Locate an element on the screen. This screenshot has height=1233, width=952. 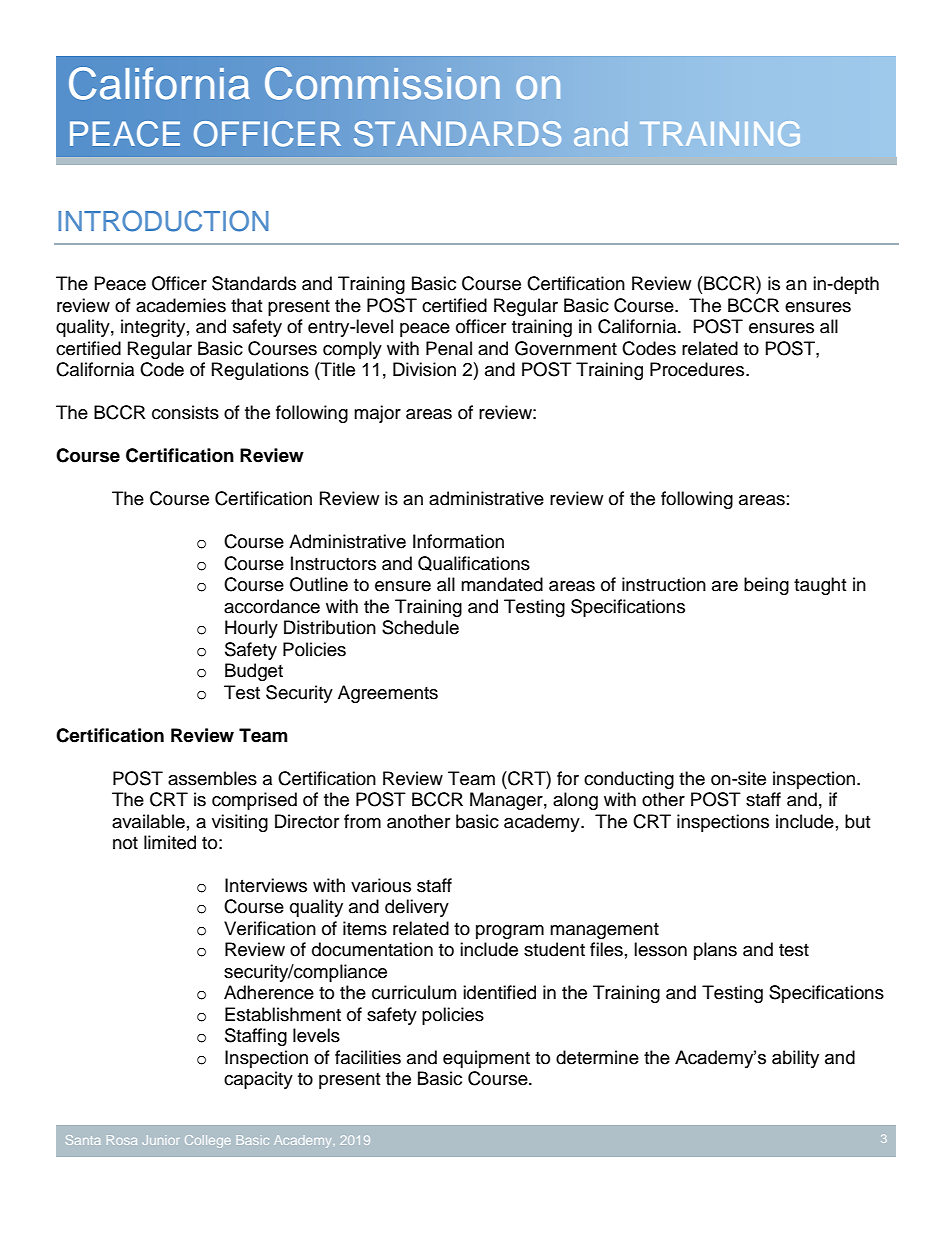
Commission is located at coordinates (382, 83).
